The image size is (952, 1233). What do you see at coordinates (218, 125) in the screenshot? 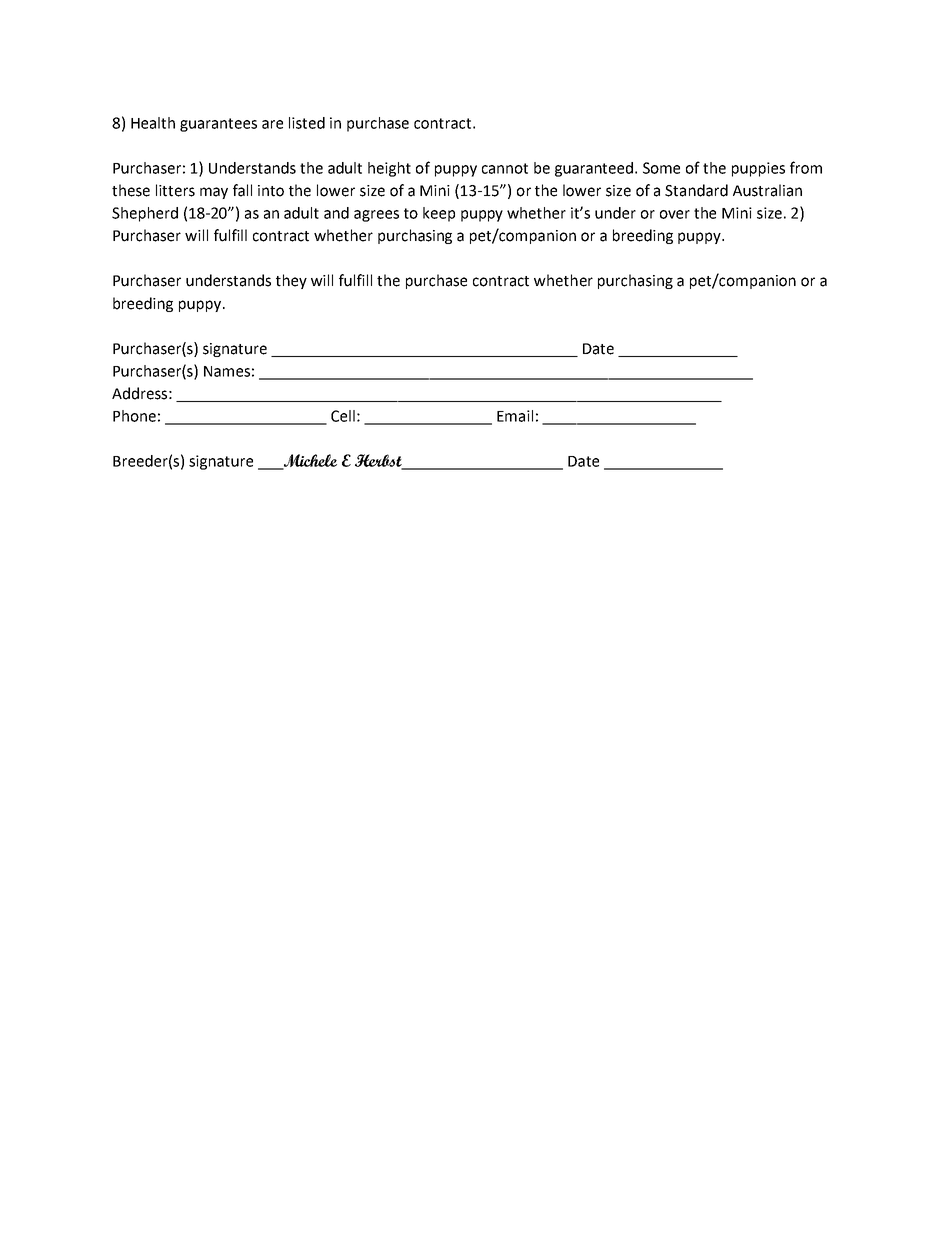
I see `guarantees` at bounding box center [218, 125].
